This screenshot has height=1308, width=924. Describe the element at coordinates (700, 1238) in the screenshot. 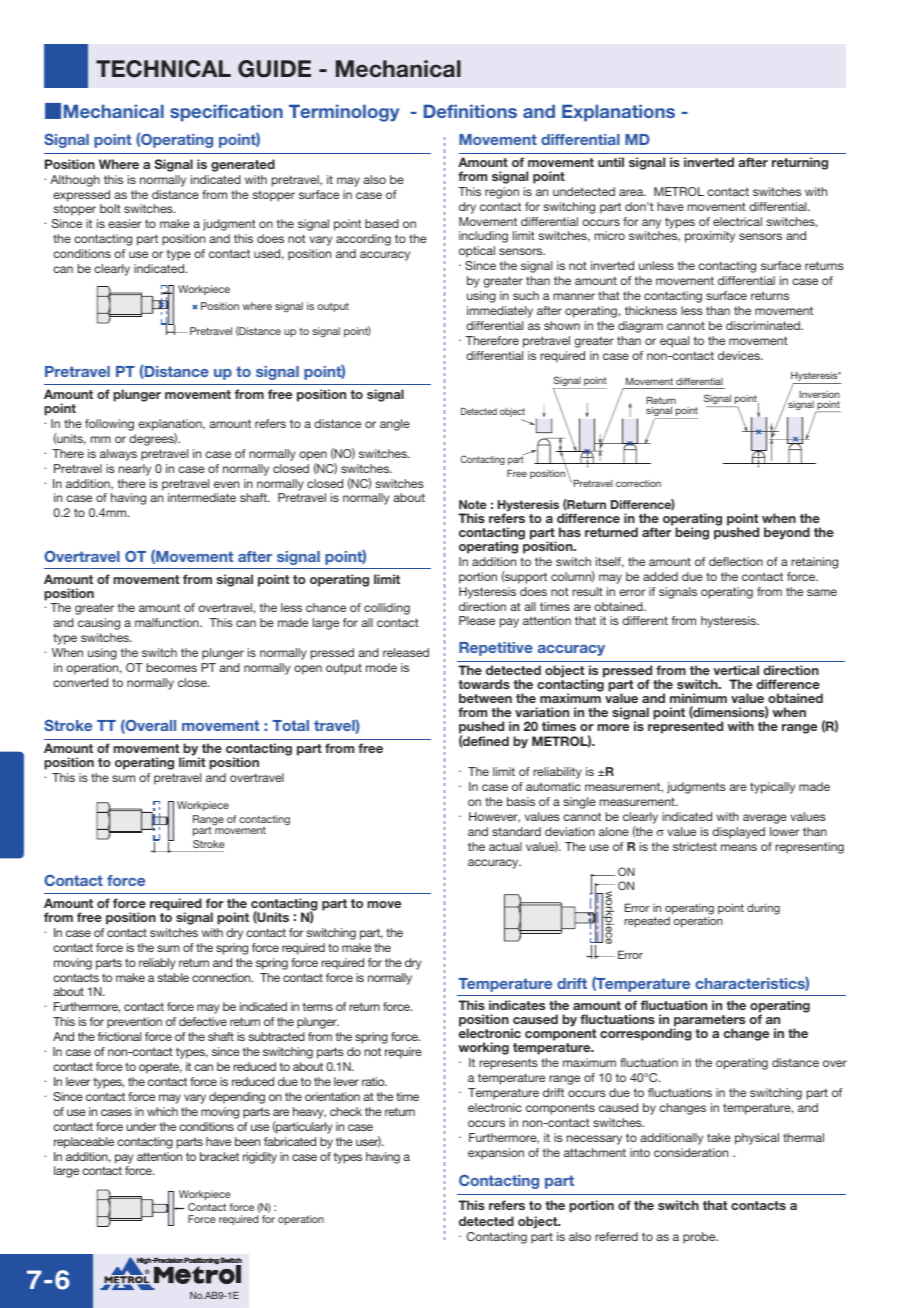

I see `probe` at that location.
